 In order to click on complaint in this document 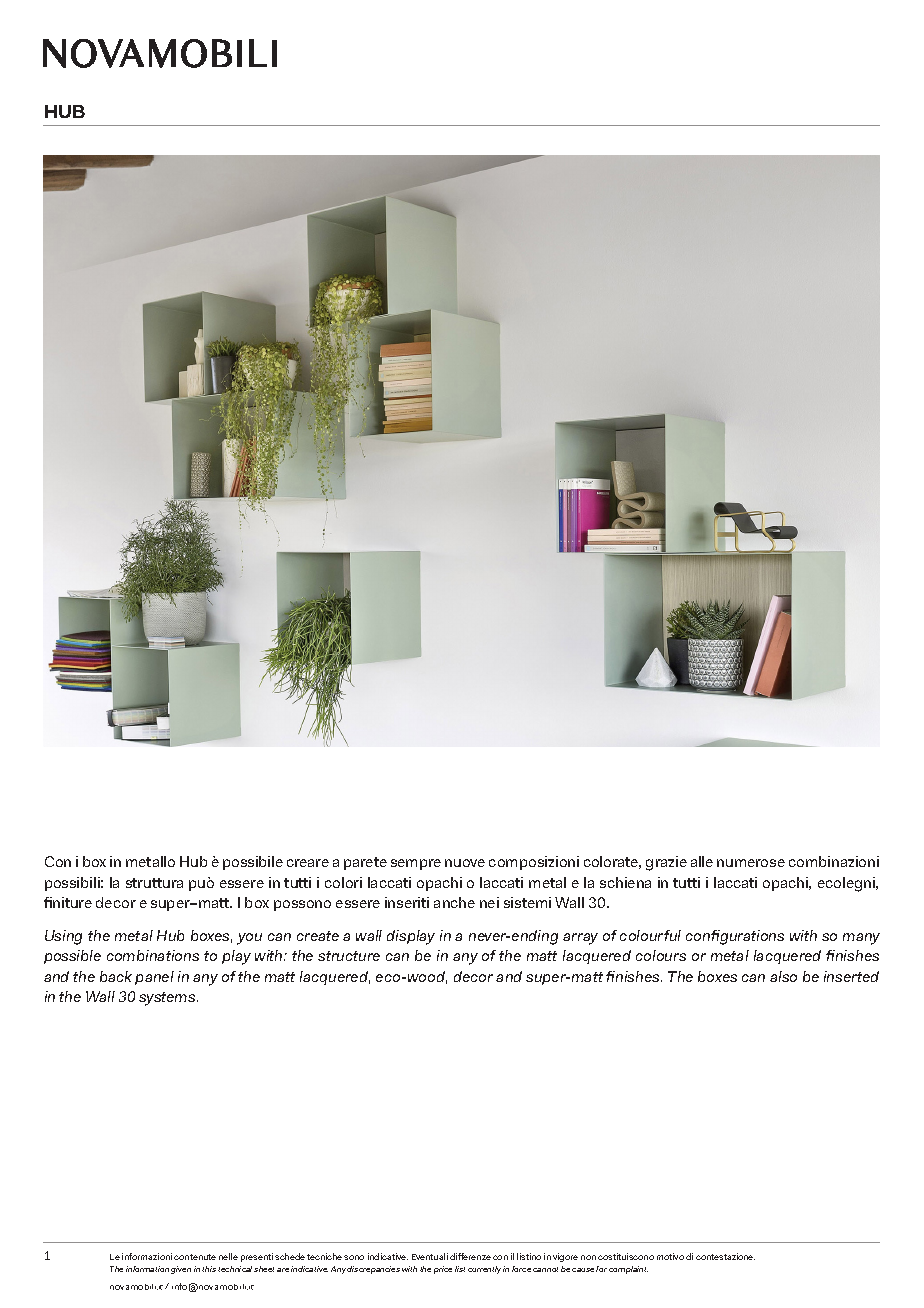, I will do `click(628, 1270)`.
